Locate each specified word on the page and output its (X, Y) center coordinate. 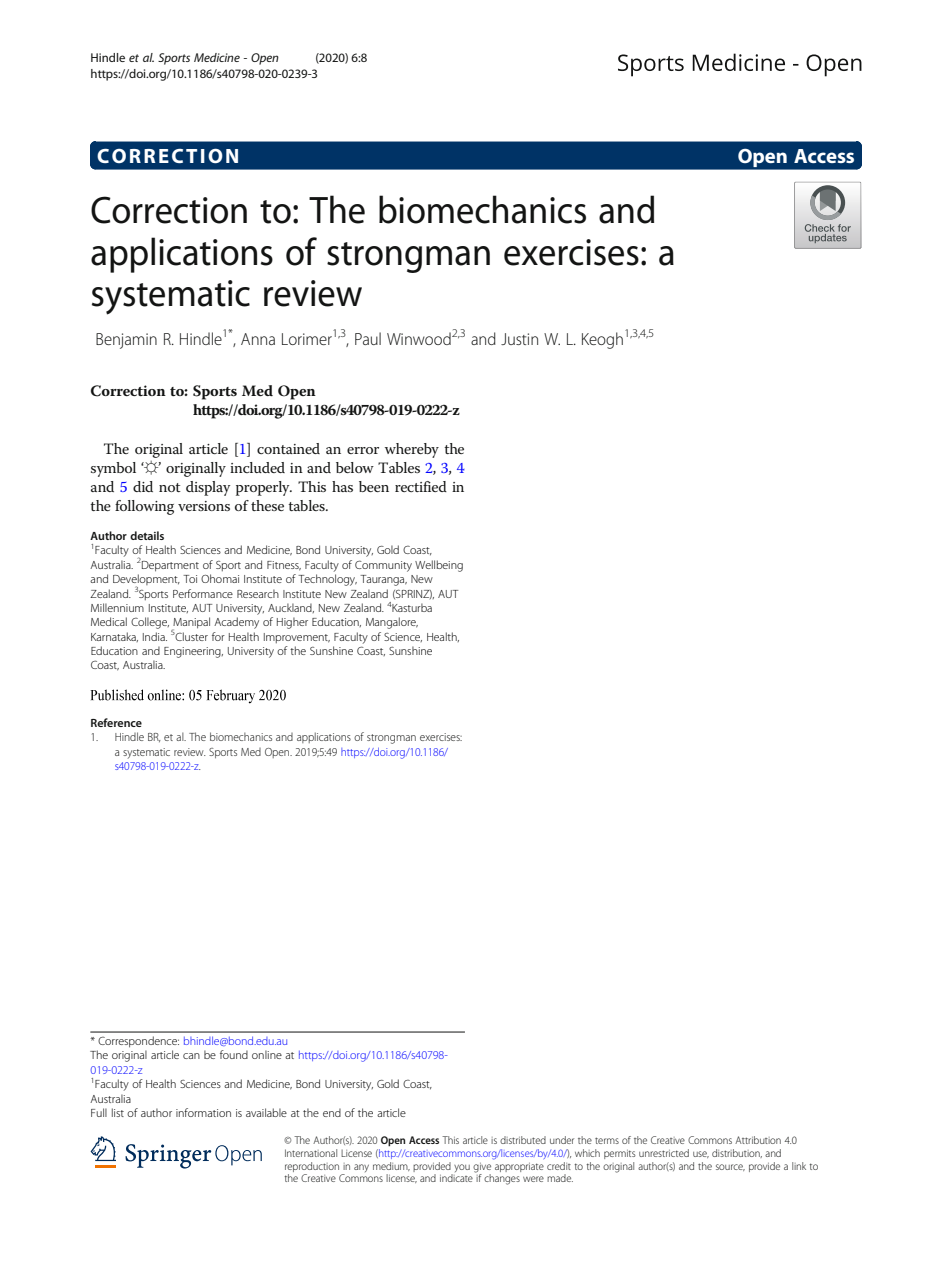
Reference (116, 722)
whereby (412, 450)
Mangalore (392, 623)
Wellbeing (439, 566)
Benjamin (126, 341)
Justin (519, 339)
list (118, 1112)
